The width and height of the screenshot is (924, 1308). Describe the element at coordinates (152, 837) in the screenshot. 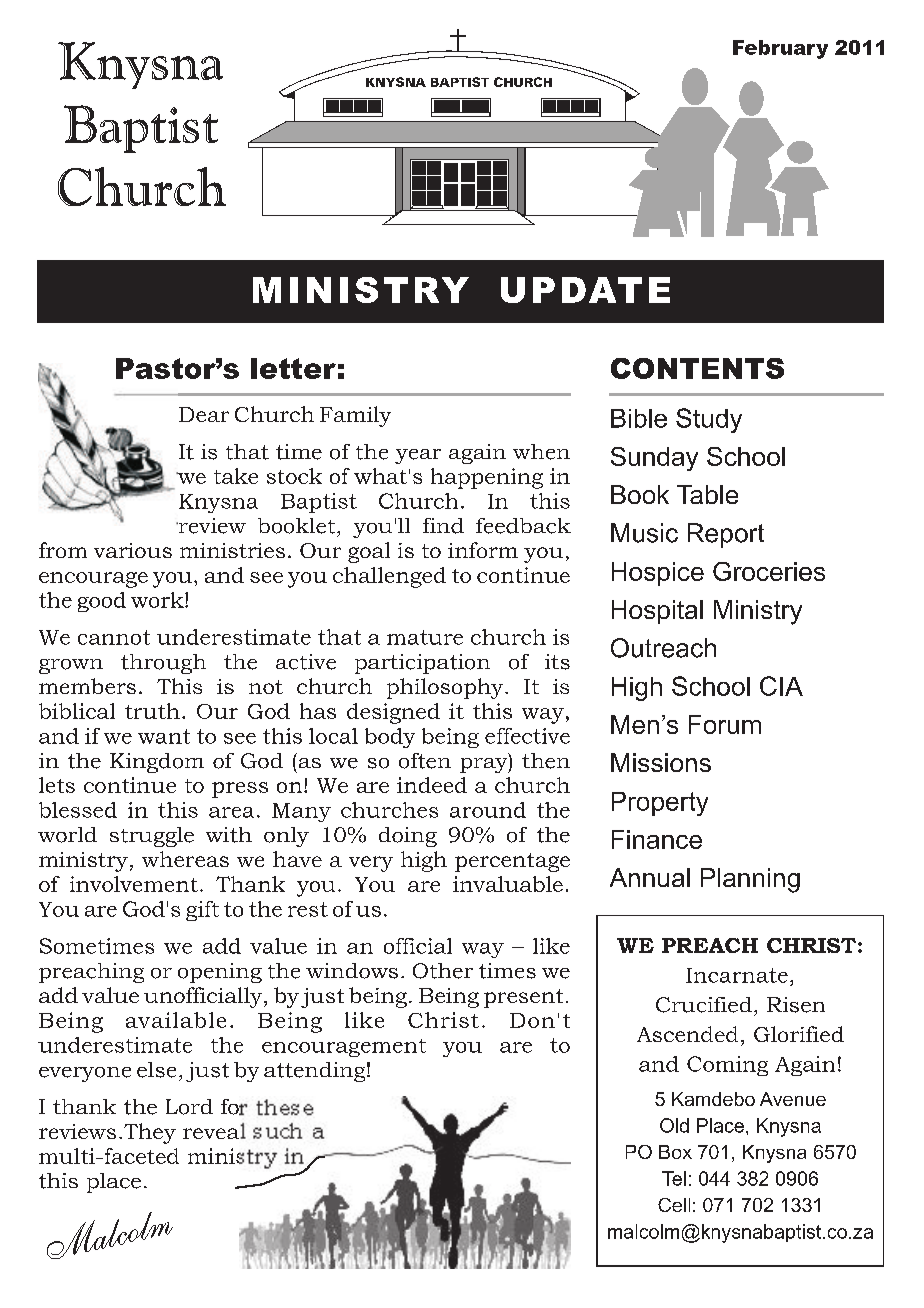

I see `struggle` at that location.
